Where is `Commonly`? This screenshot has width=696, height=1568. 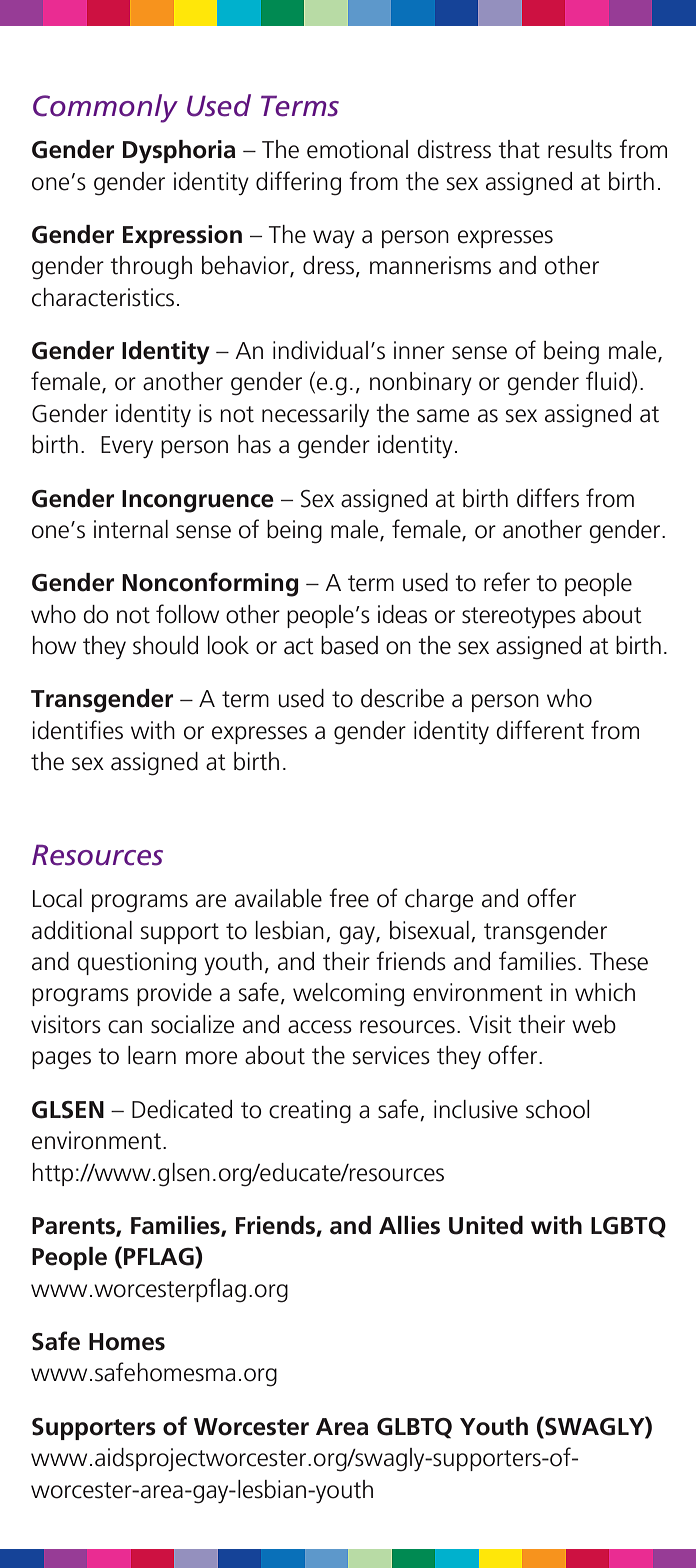 Commonly is located at coordinates (105, 108).
